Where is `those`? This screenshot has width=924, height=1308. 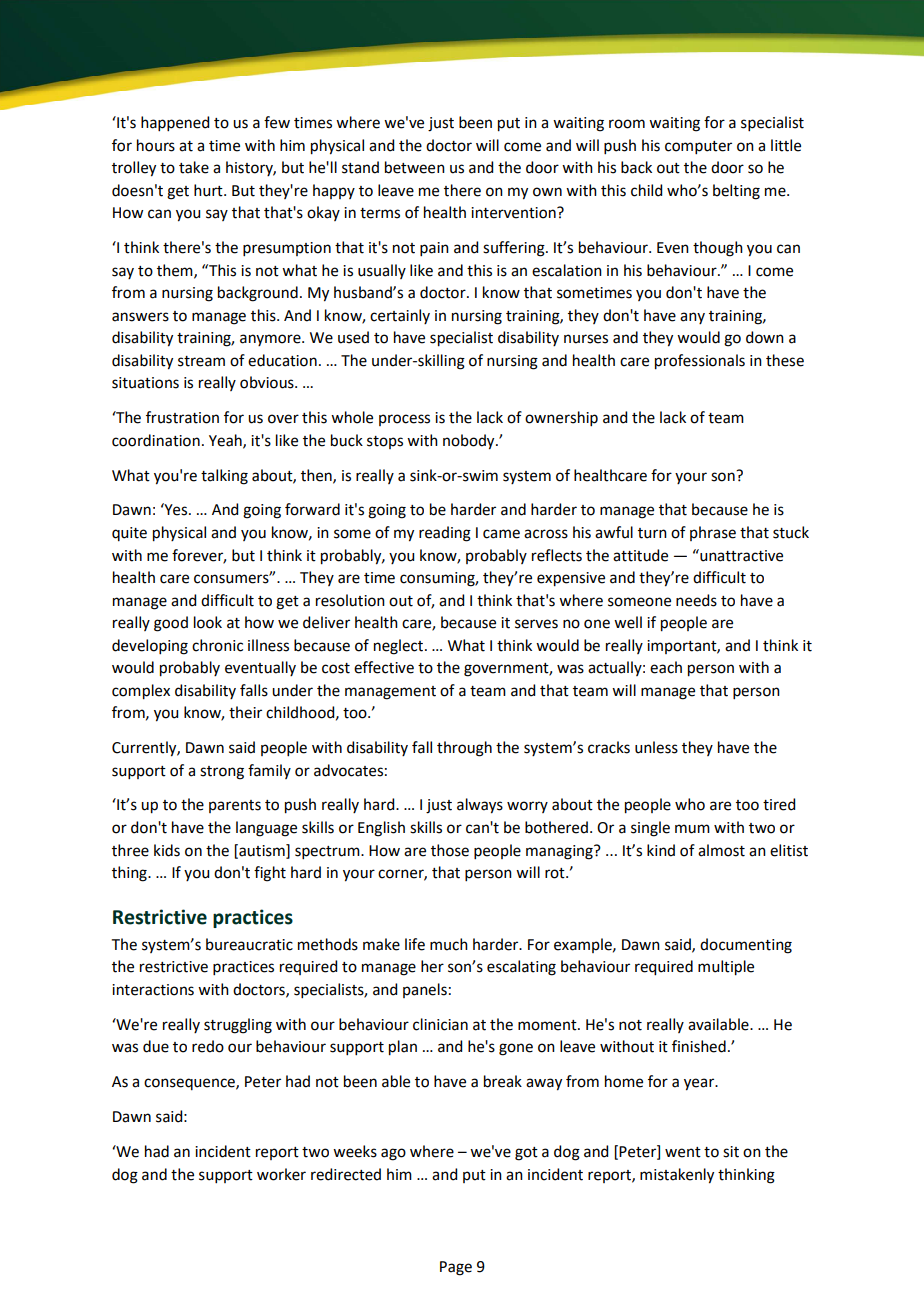 those is located at coordinates (450, 850).
